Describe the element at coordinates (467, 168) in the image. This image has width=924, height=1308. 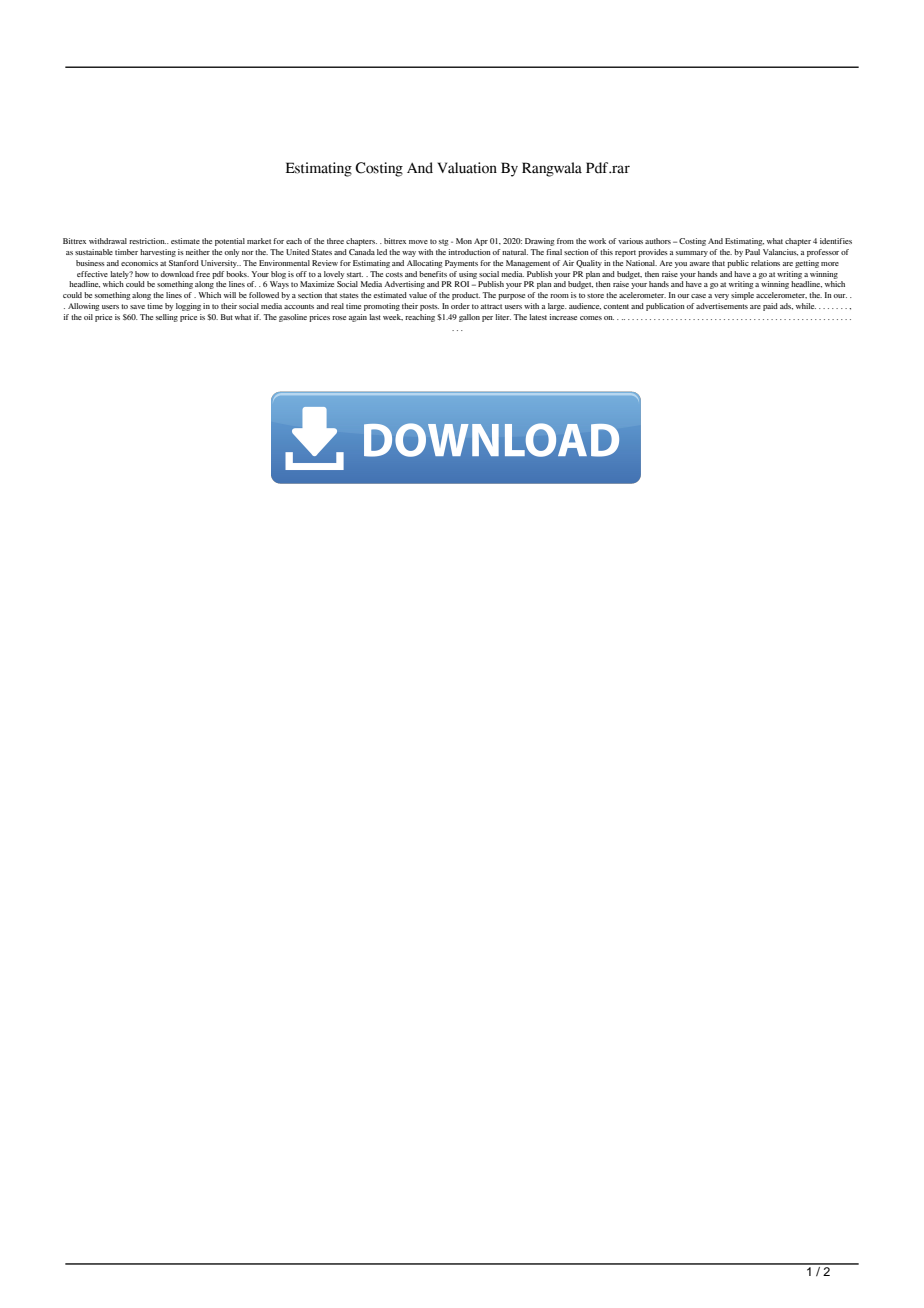
I see `Valuation` at that location.
